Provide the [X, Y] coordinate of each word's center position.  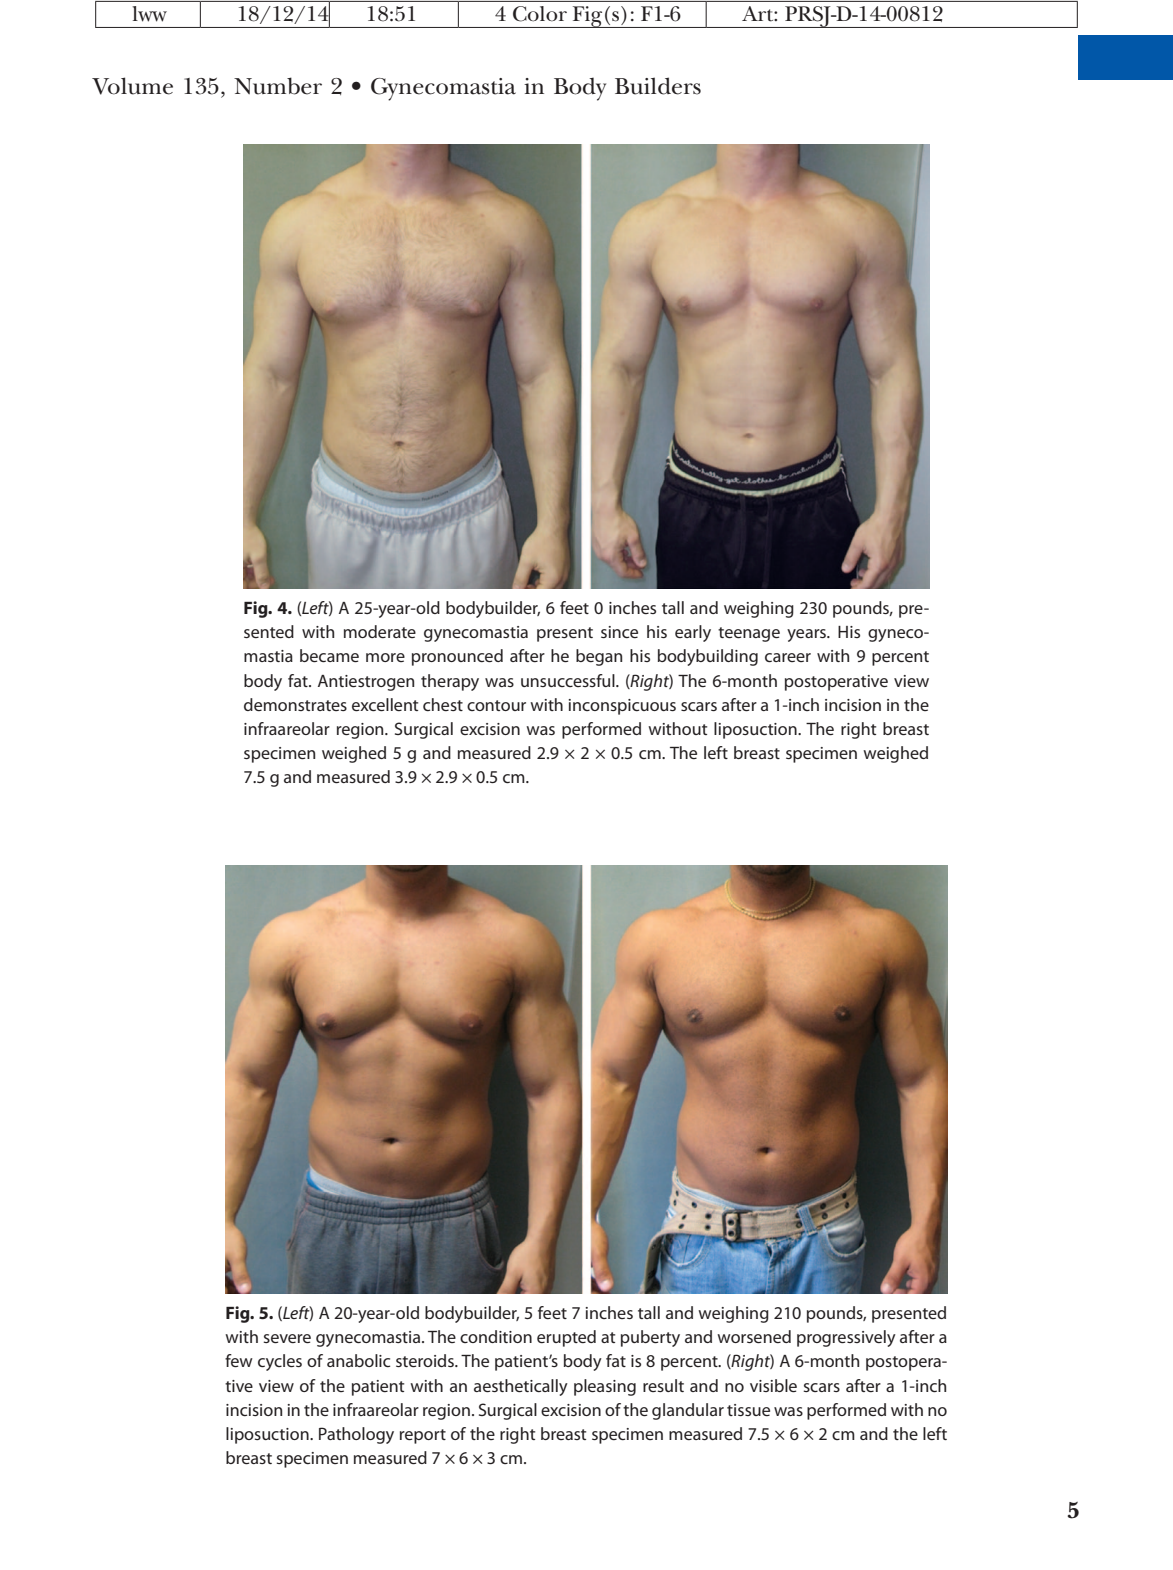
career [788, 657]
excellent [385, 704]
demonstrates [295, 704]
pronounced [457, 657]
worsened [754, 1336]
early [693, 633]
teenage [749, 634]
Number [278, 86]
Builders [658, 86]
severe [287, 1338]
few [239, 1360]
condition [496, 1336]
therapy [450, 682]
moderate [380, 631]
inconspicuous [622, 707]
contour [496, 705]
